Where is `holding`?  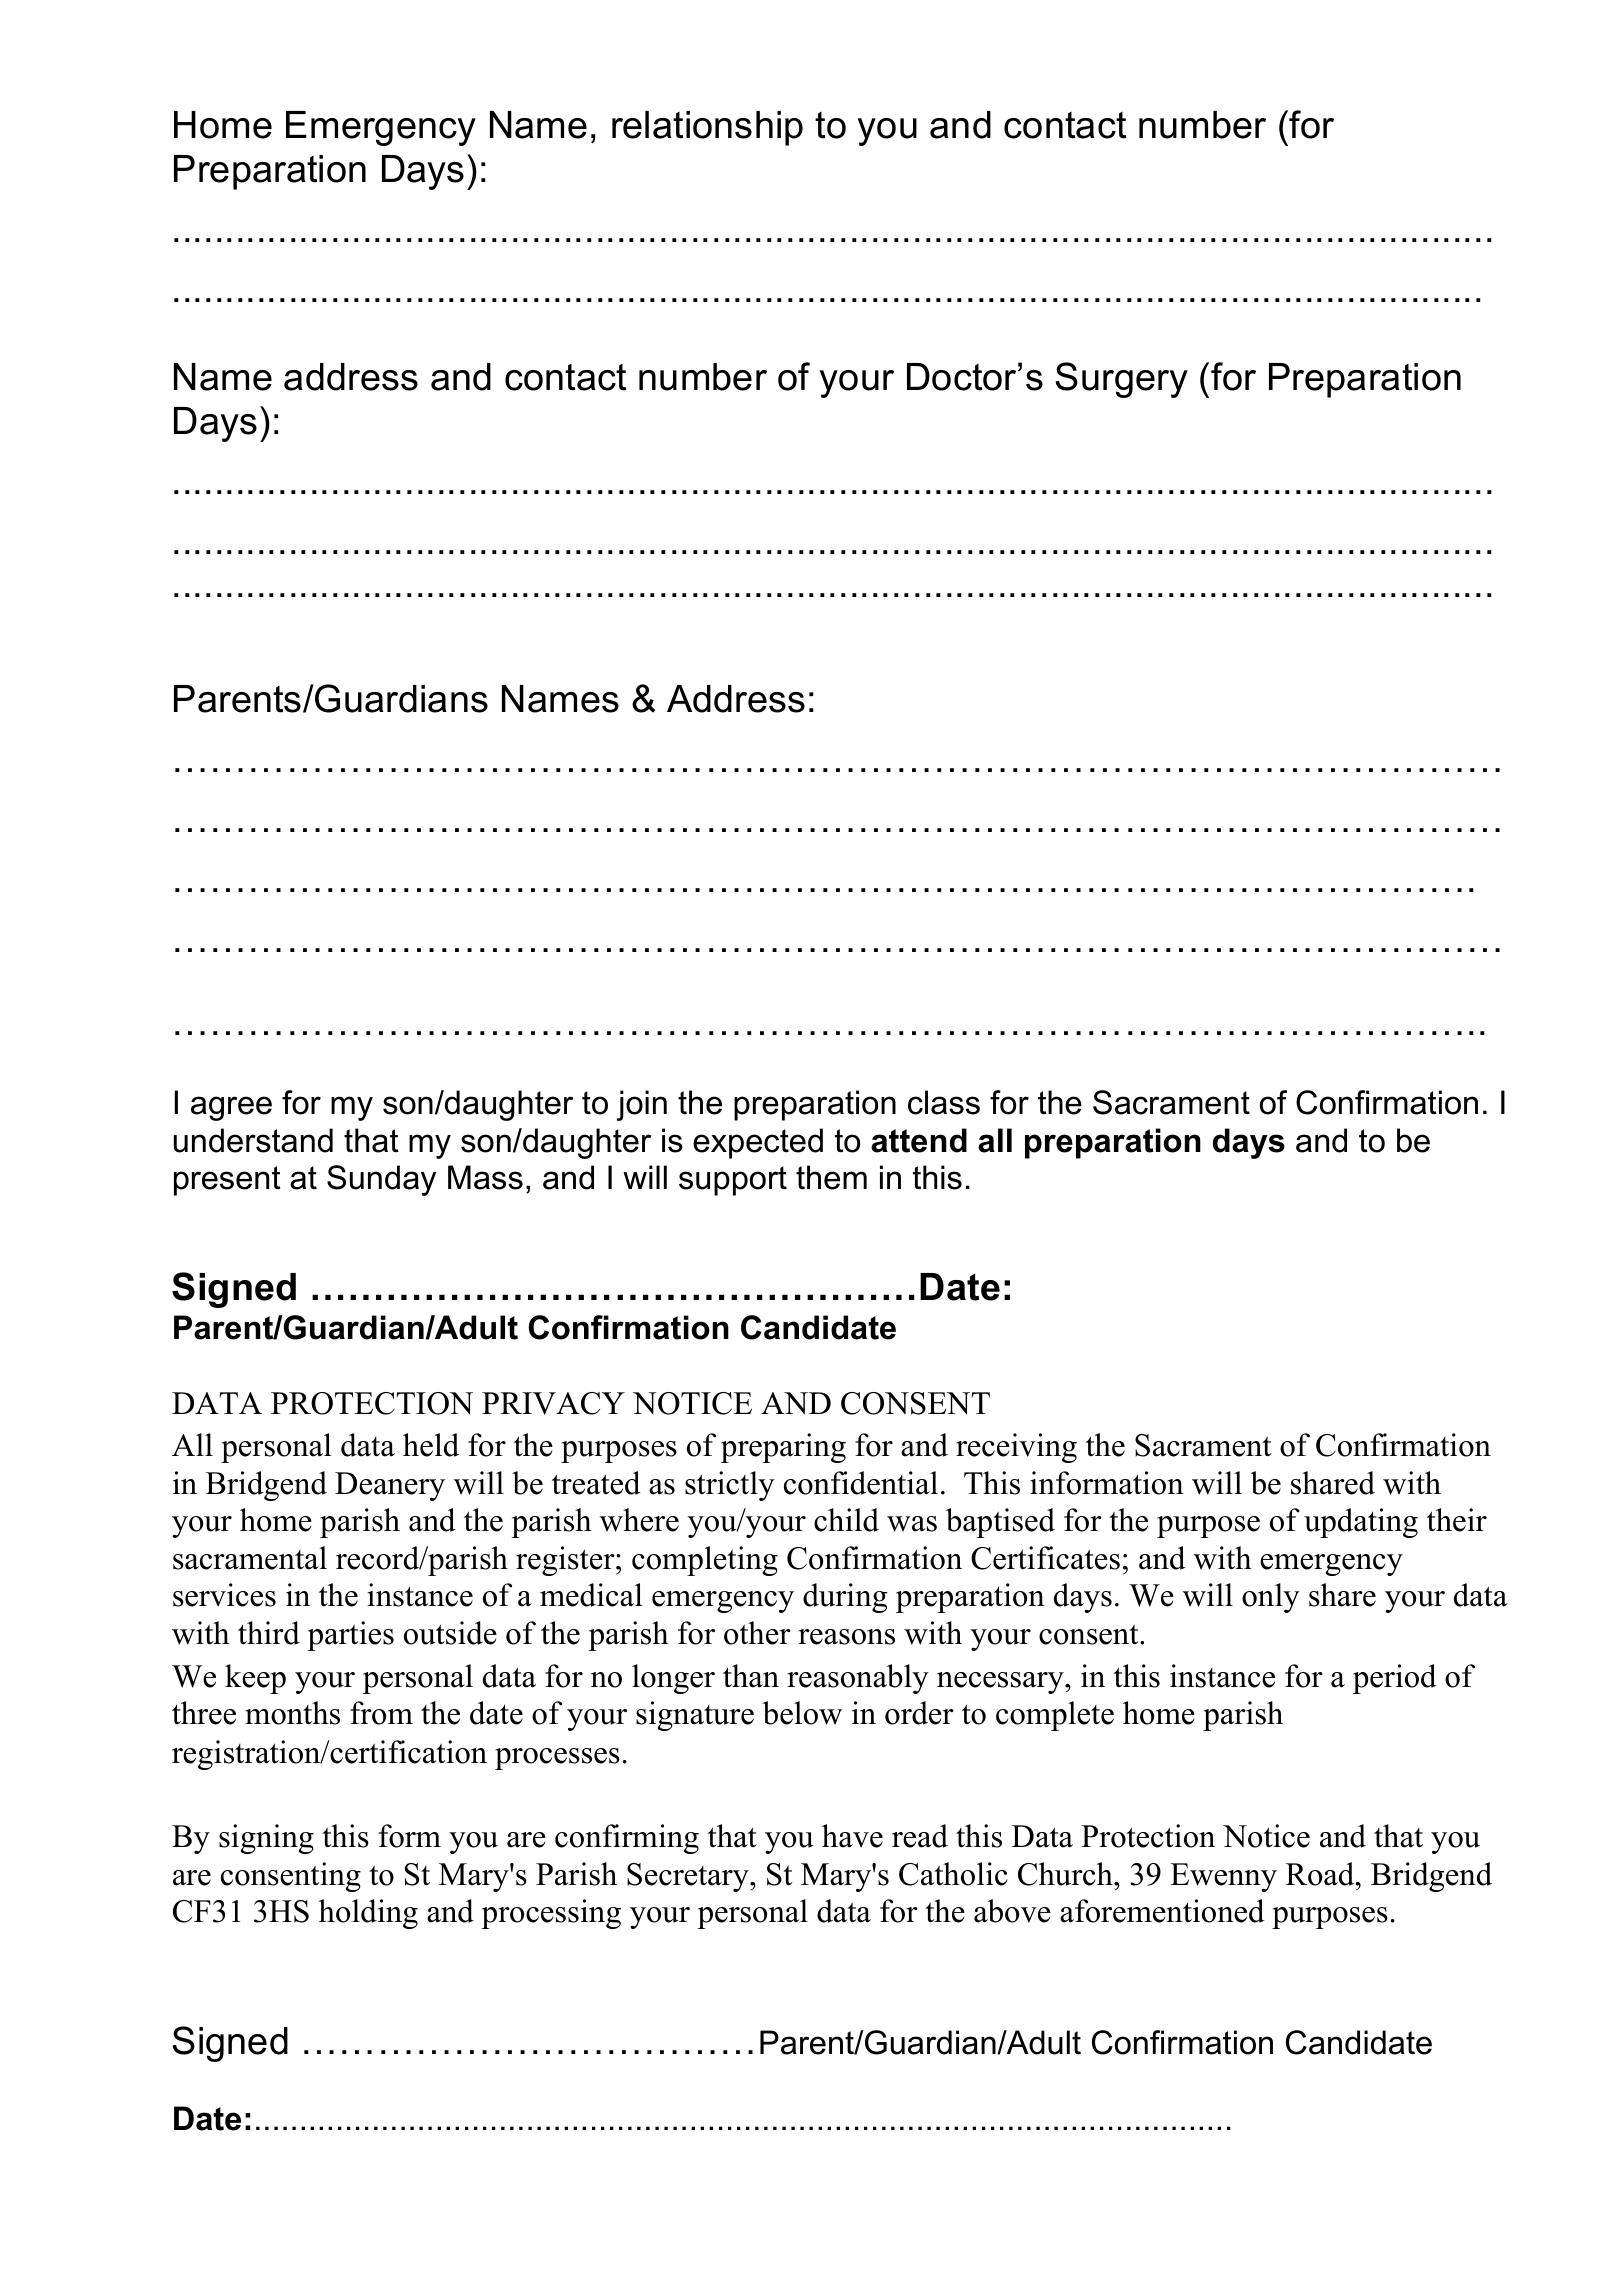
holding is located at coordinates (368, 1914).
